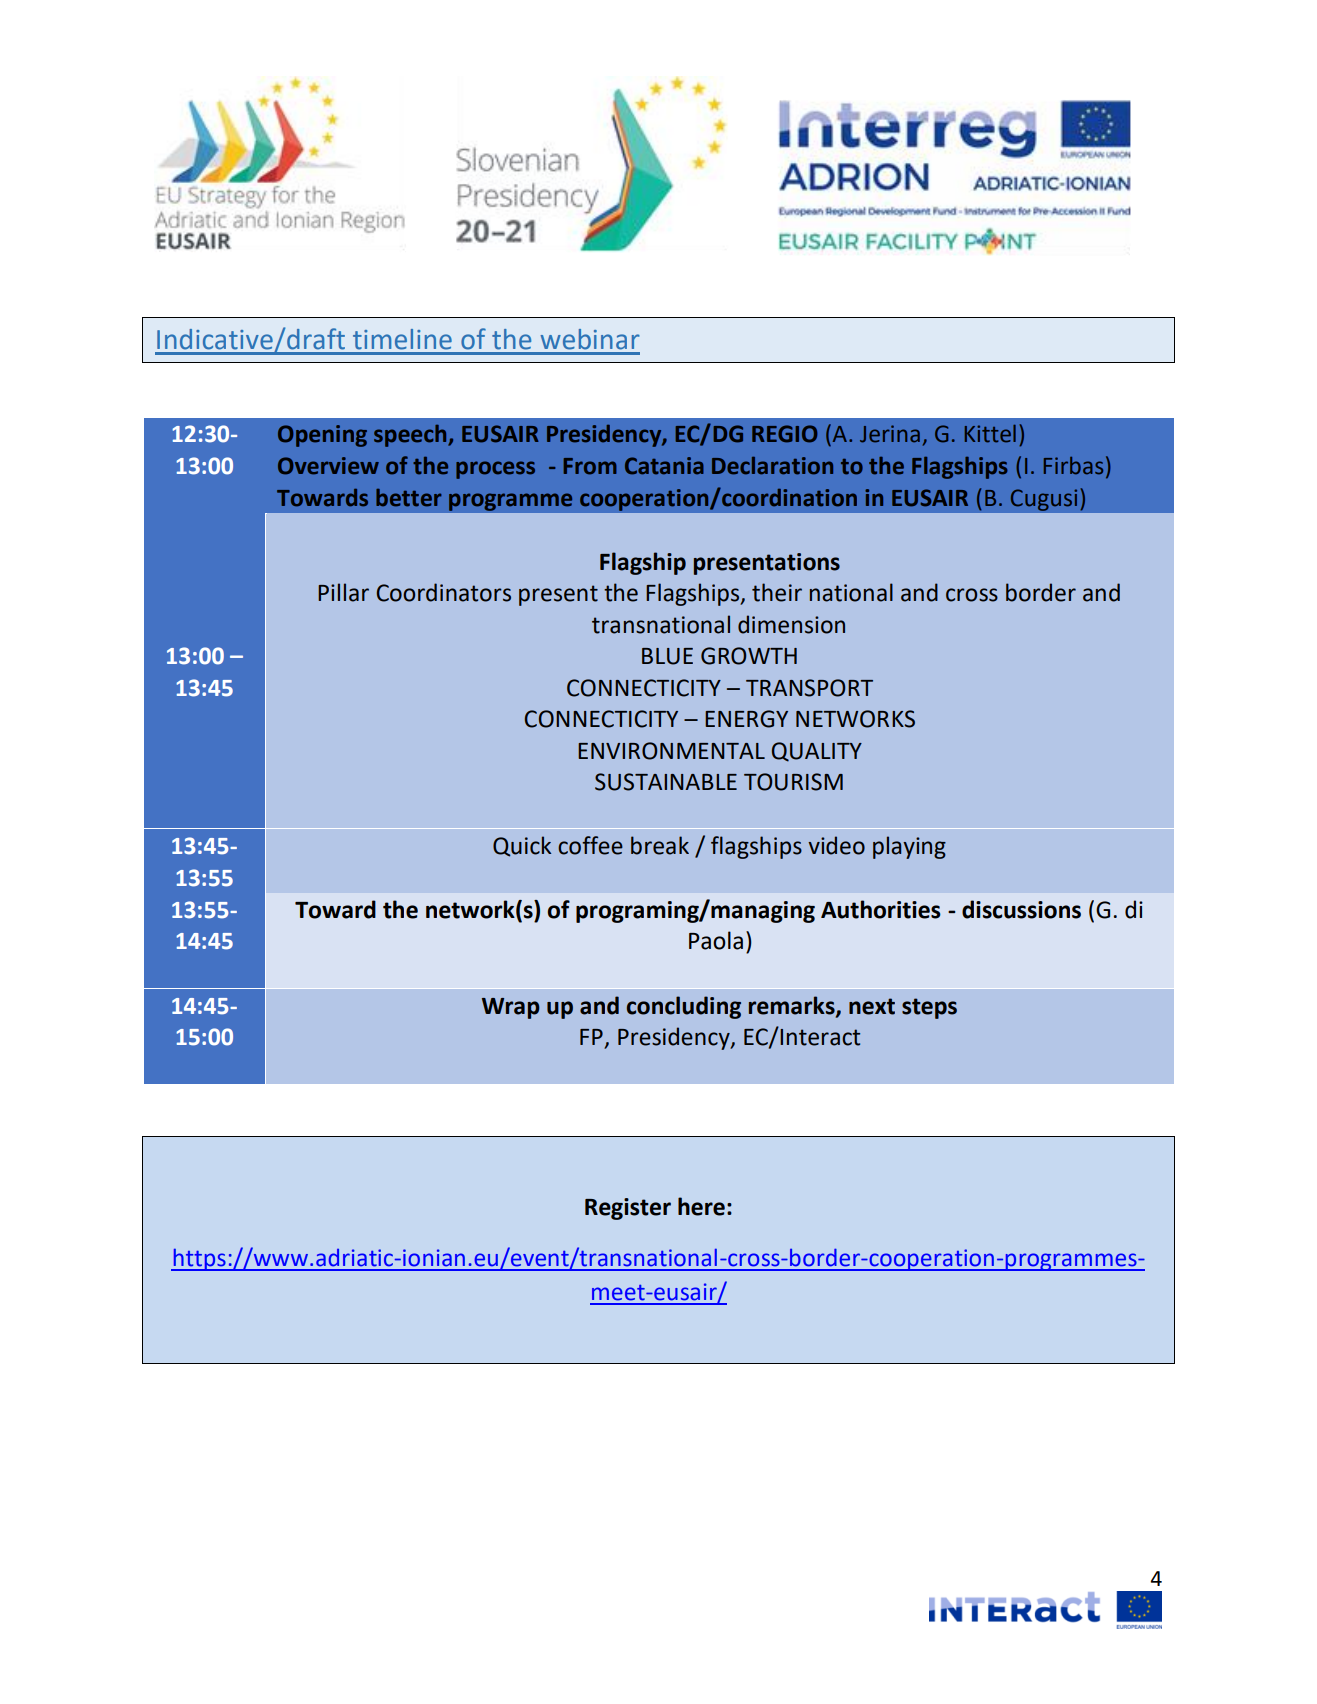 The width and height of the screenshot is (1317, 1704). What do you see at coordinates (929, 1008) in the screenshot?
I see `steps` at bounding box center [929, 1008].
